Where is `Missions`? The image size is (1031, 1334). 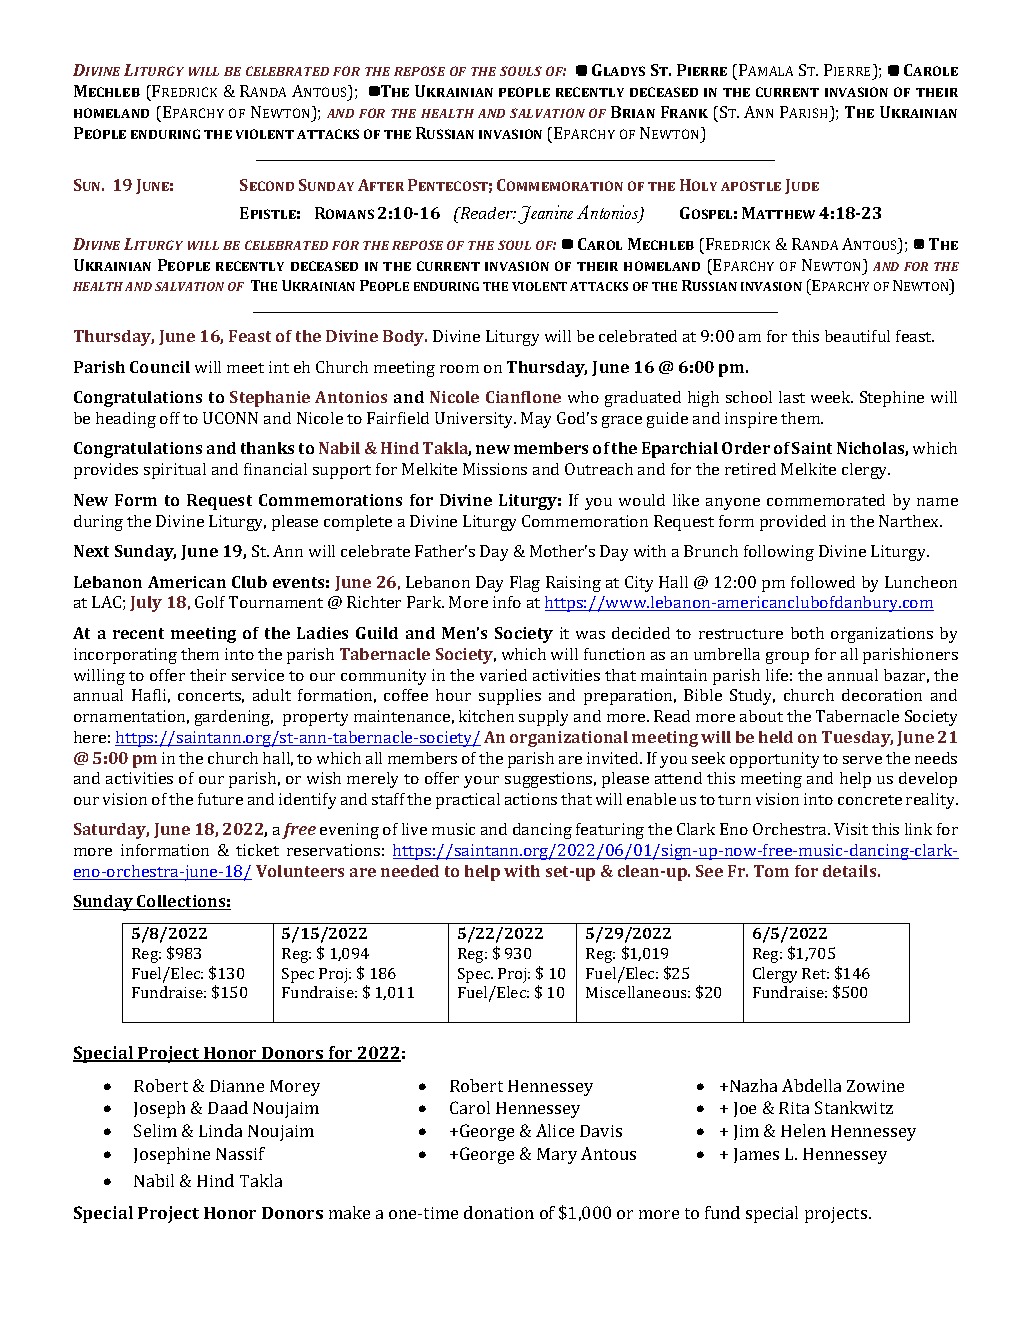
Missions is located at coordinates (495, 469).
